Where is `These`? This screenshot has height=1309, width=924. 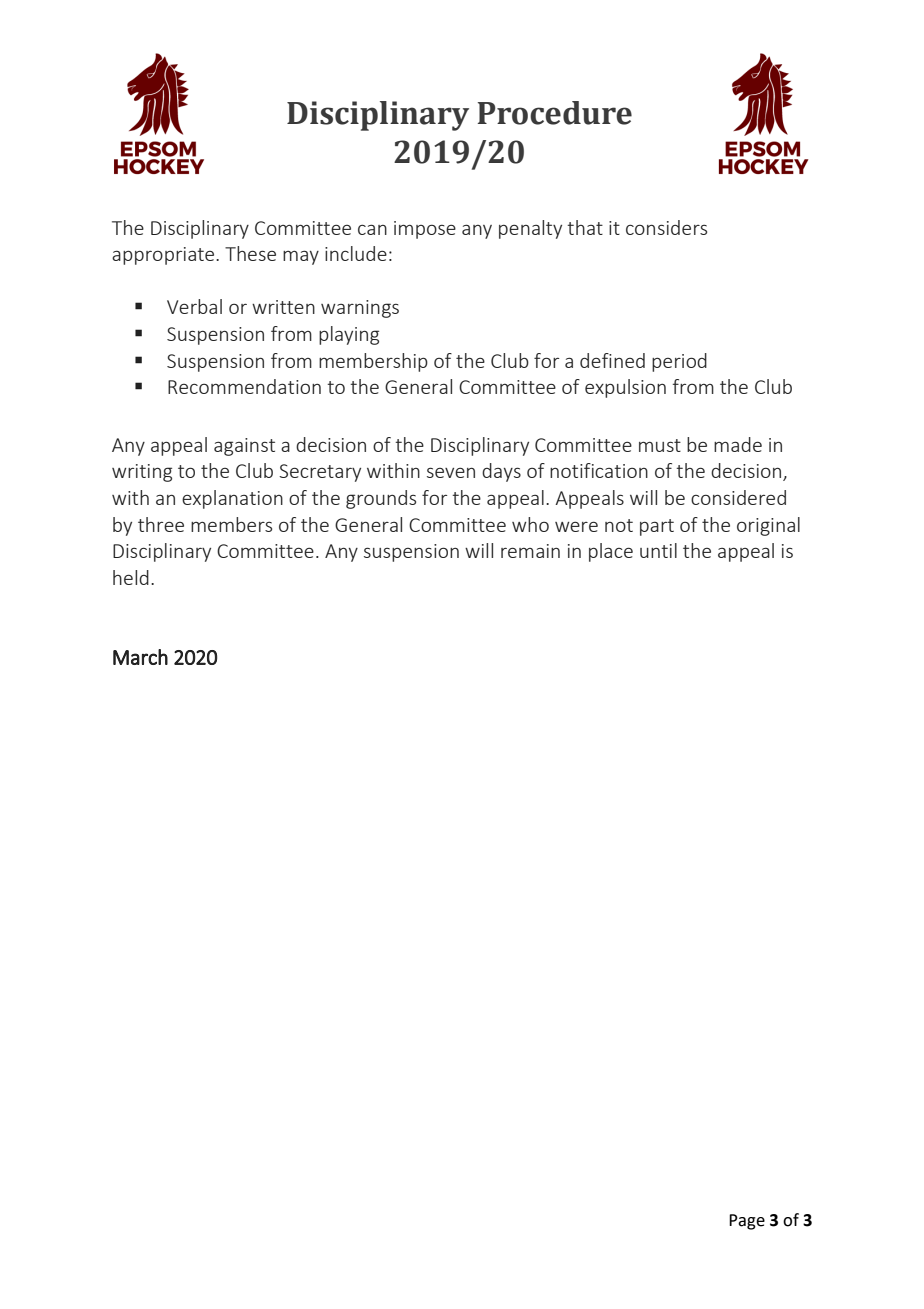
These is located at coordinates (250, 253).
